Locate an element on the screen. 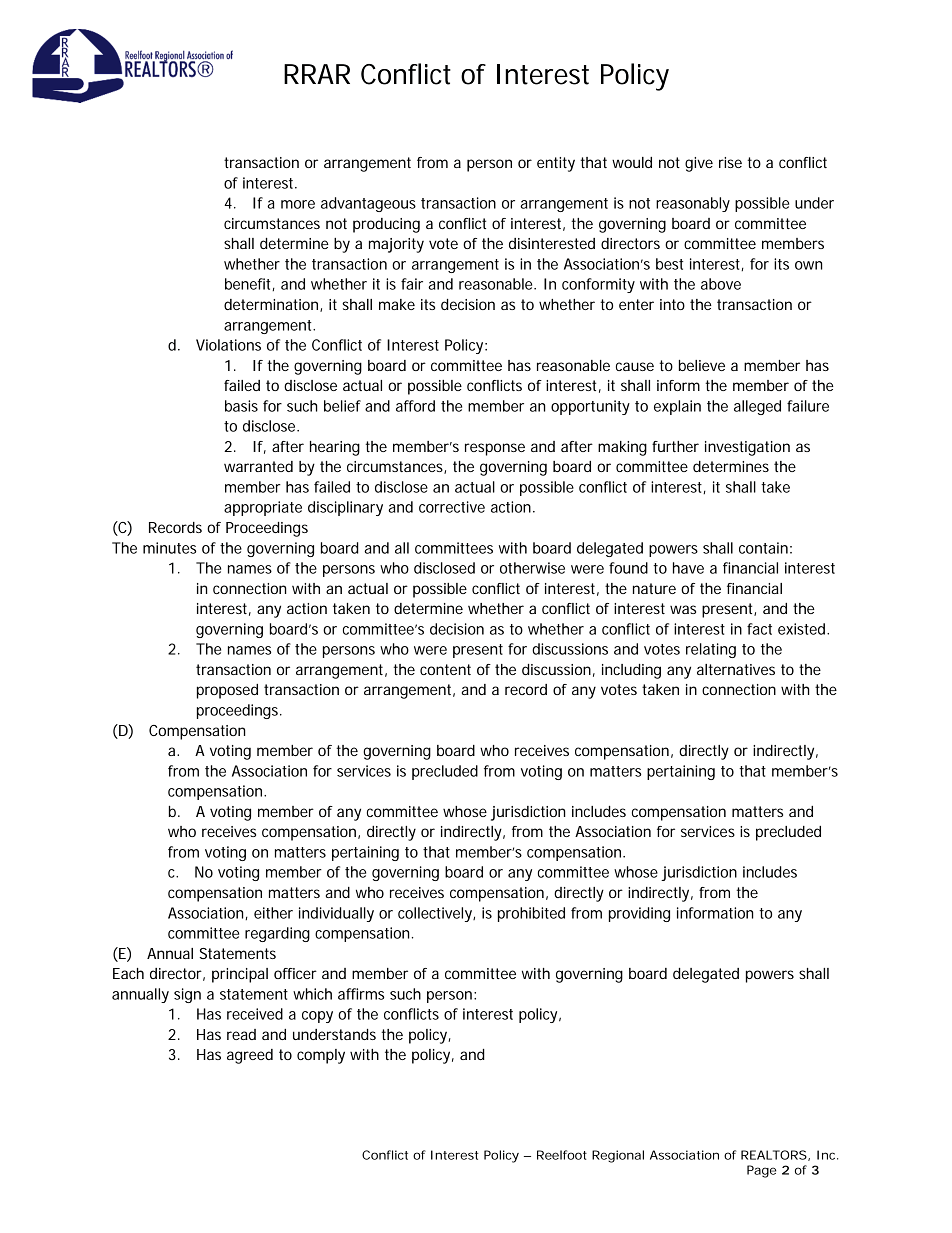  prohibited is located at coordinates (531, 914).
